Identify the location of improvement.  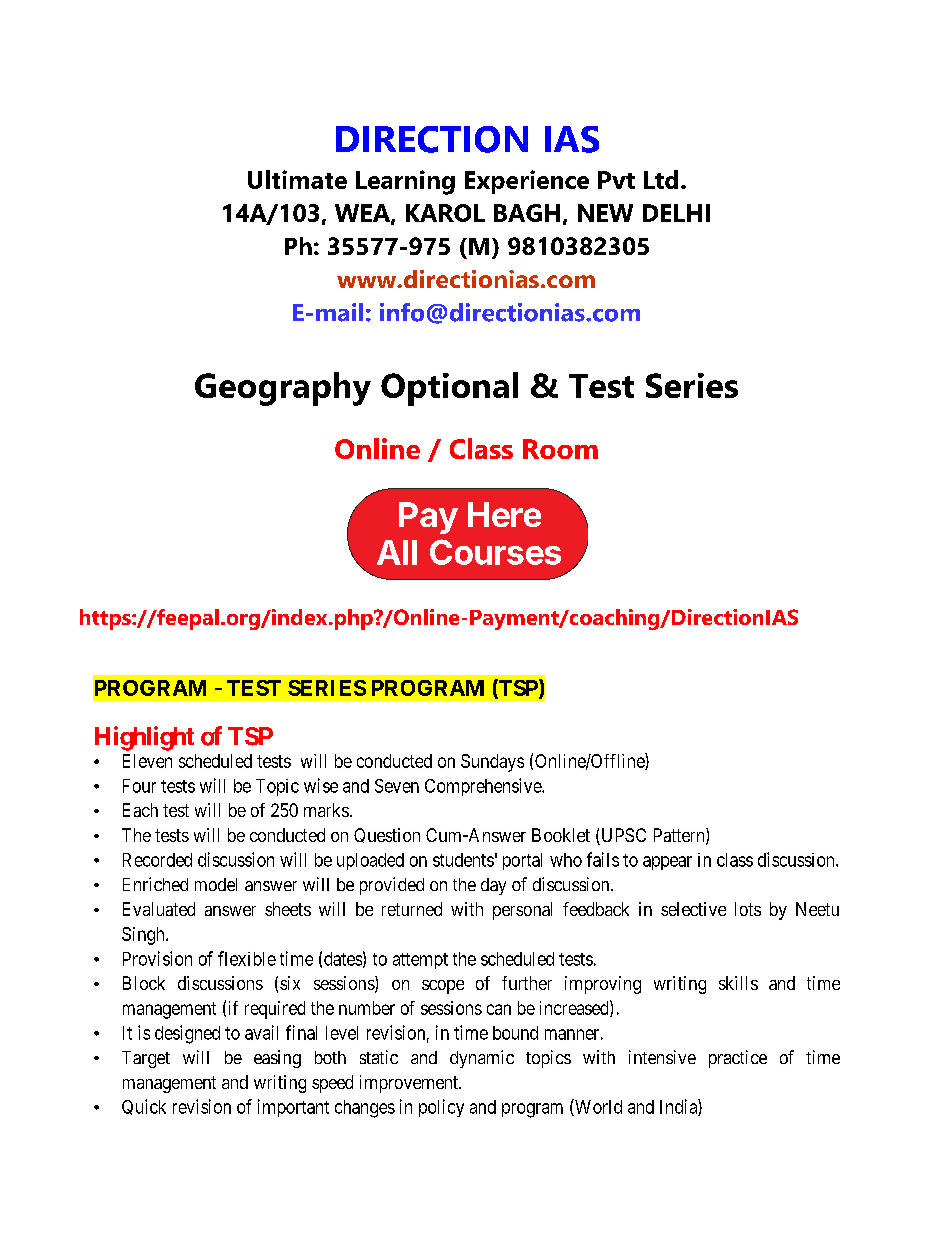
(410, 1084).
